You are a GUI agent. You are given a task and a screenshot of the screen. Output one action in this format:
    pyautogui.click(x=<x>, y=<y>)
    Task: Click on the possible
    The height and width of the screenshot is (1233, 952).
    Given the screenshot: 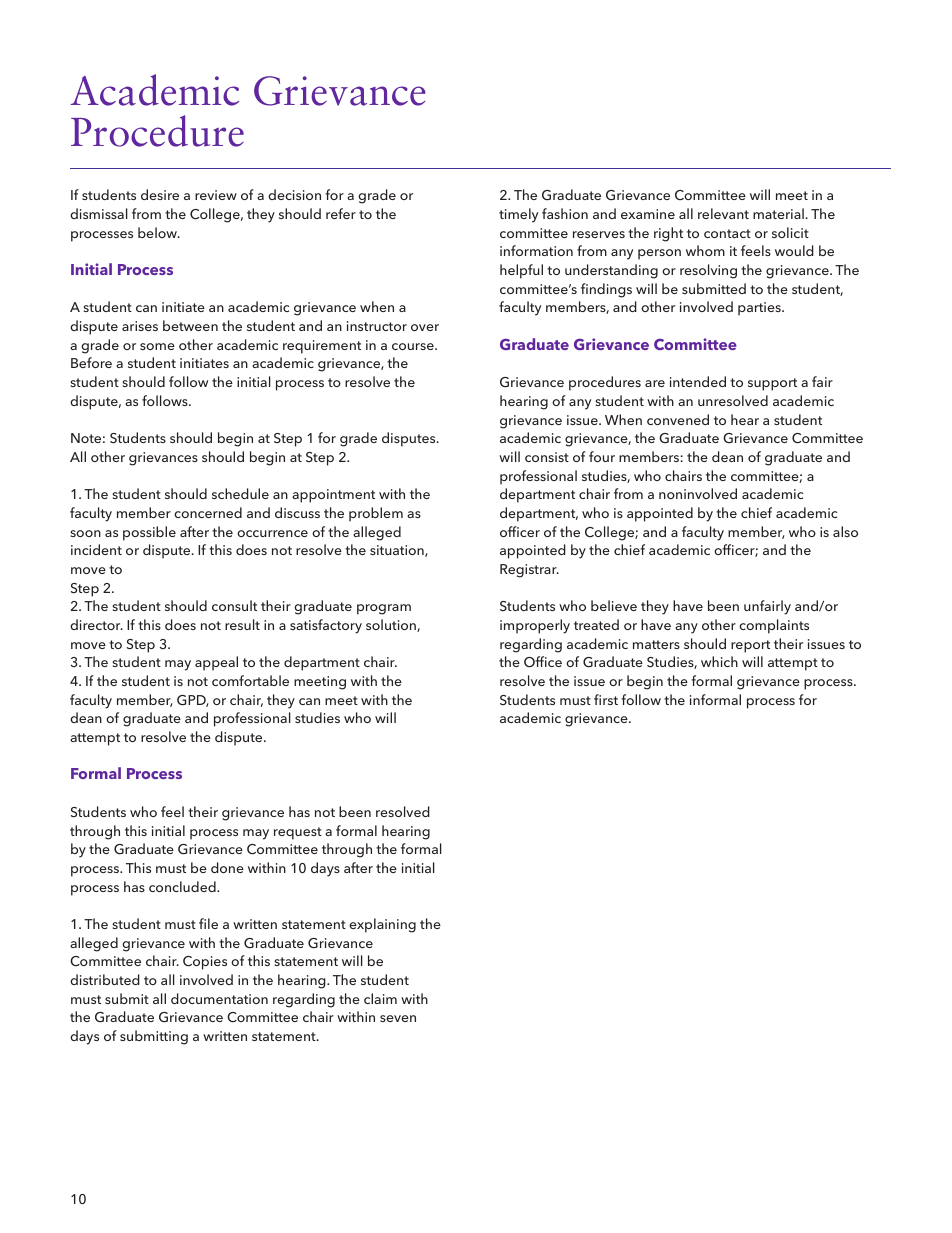 What is the action you would take?
    pyautogui.click(x=149, y=533)
